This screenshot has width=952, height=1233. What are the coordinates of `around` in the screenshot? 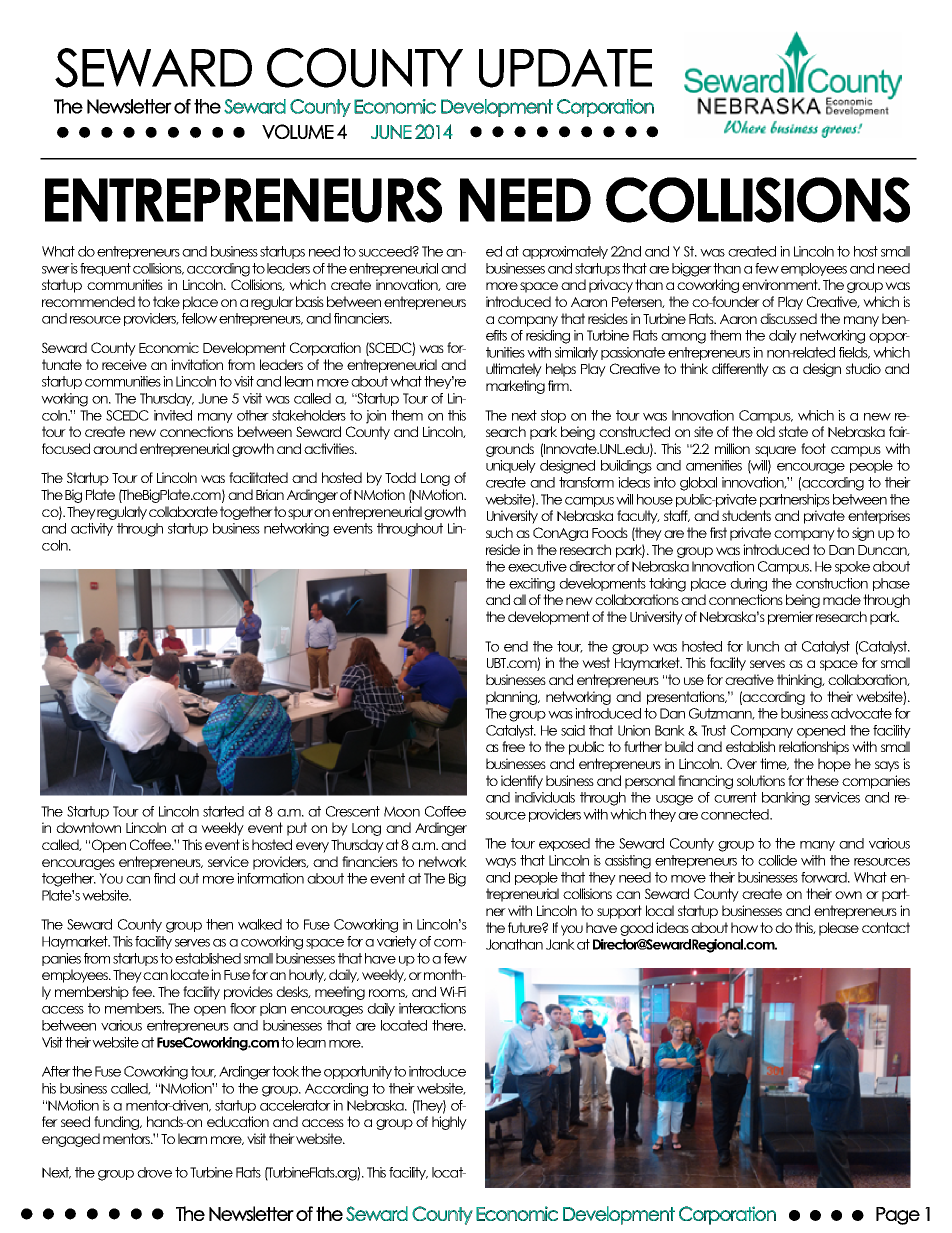 It's located at (115, 448).
